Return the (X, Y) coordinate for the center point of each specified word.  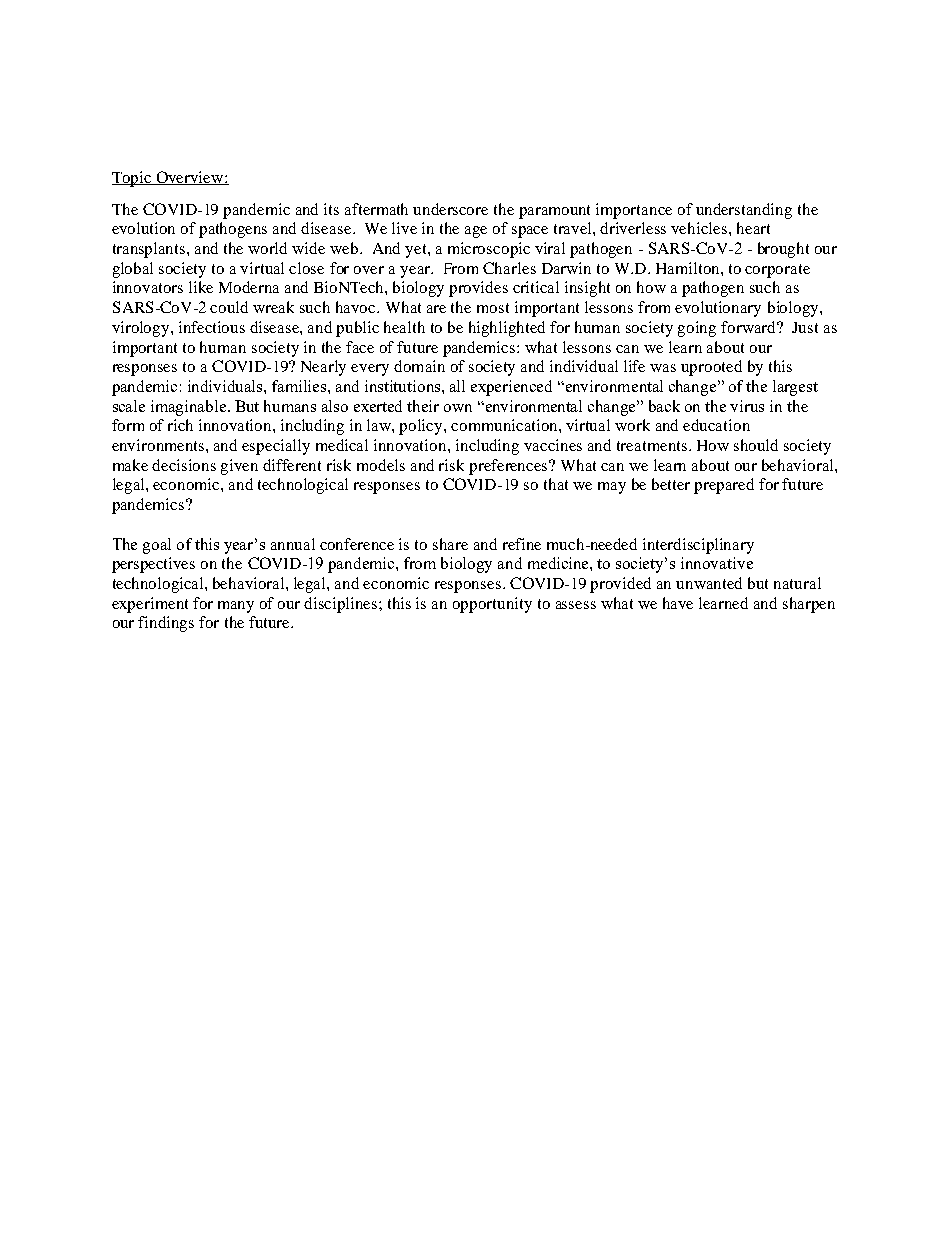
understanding (744, 211)
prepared (724, 486)
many (236, 607)
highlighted (507, 329)
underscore (450, 209)
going (697, 329)
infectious (212, 327)
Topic (133, 179)
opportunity (492, 605)
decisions (184, 465)
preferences (509, 467)
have (678, 603)
